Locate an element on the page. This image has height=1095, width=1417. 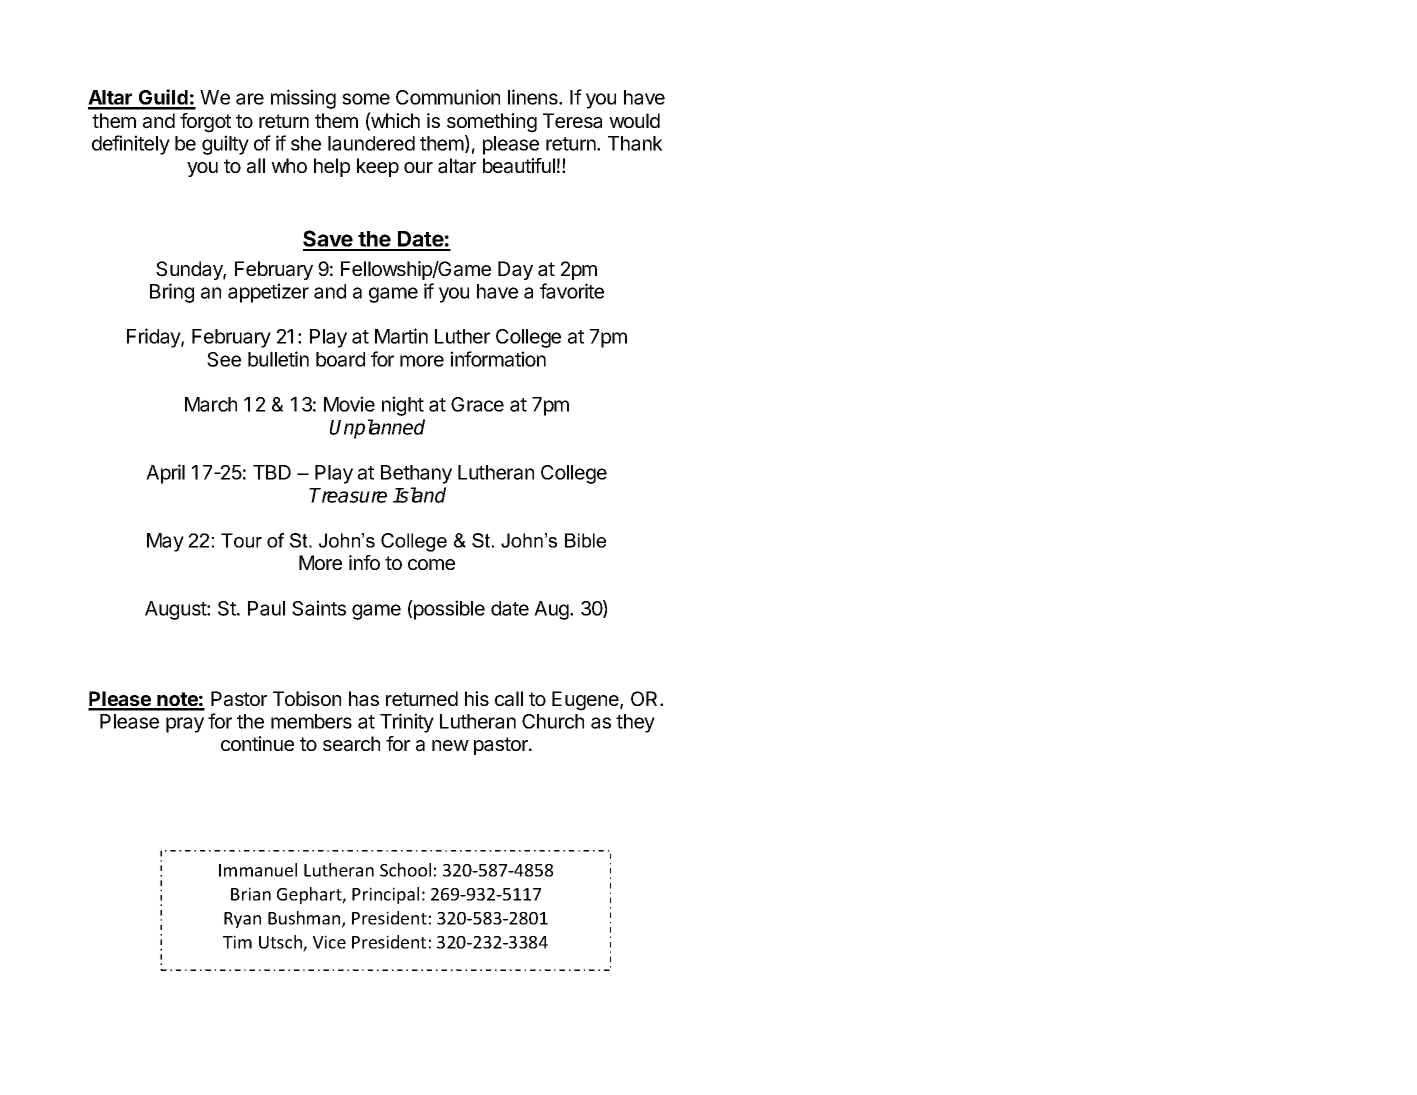
May is located at coordinates (165, 542).
